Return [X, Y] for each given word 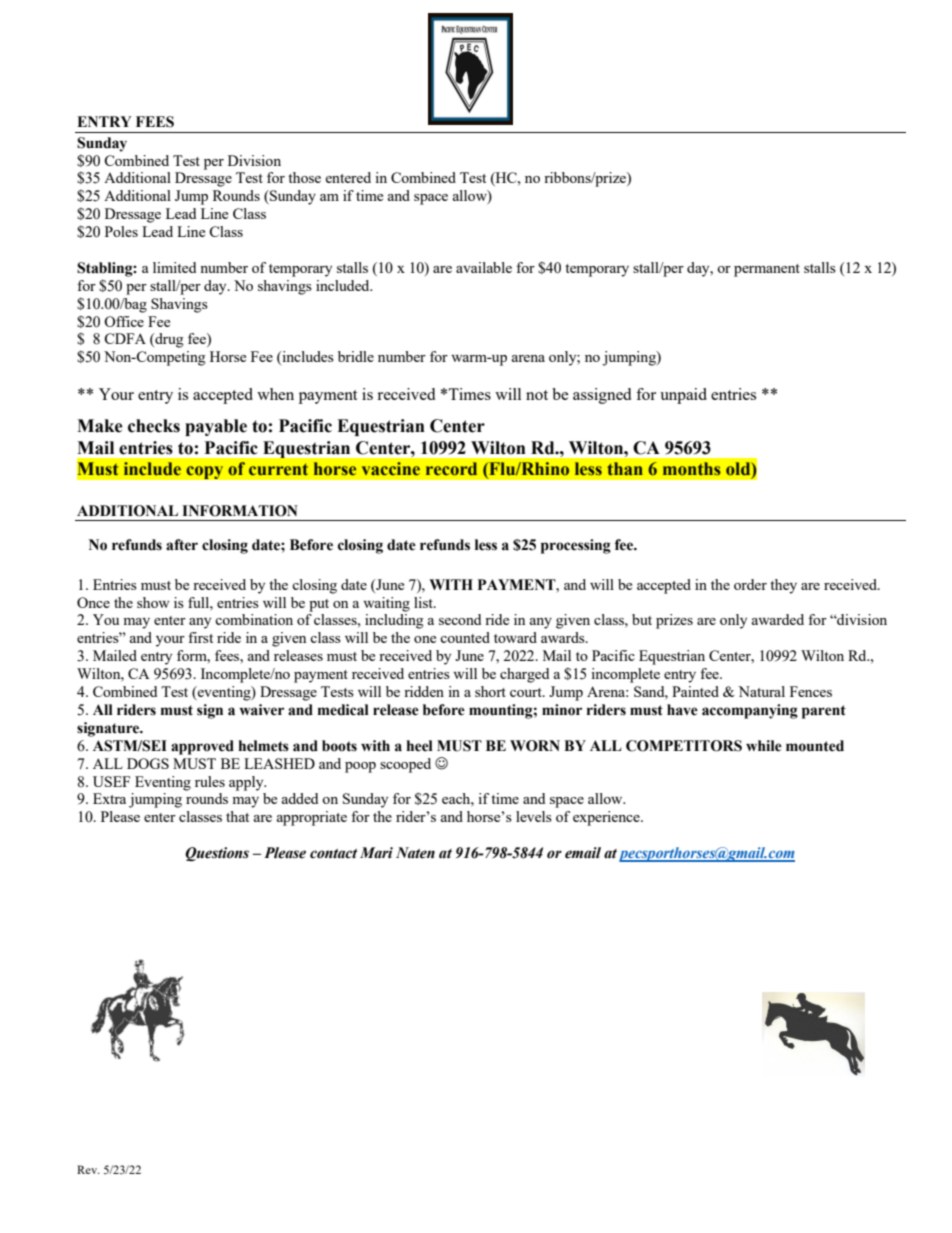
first [200, 637]
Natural [761, 691]
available [484, 267]
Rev [88, 1169]
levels [534, 816]
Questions [217, 854]
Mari [376, 853]
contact [333, 854]
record [451, 469]
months [692, 469]
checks [154, 426]
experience [607, 818]
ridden [424, 691]
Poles [121, 231]
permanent [767, 270]
